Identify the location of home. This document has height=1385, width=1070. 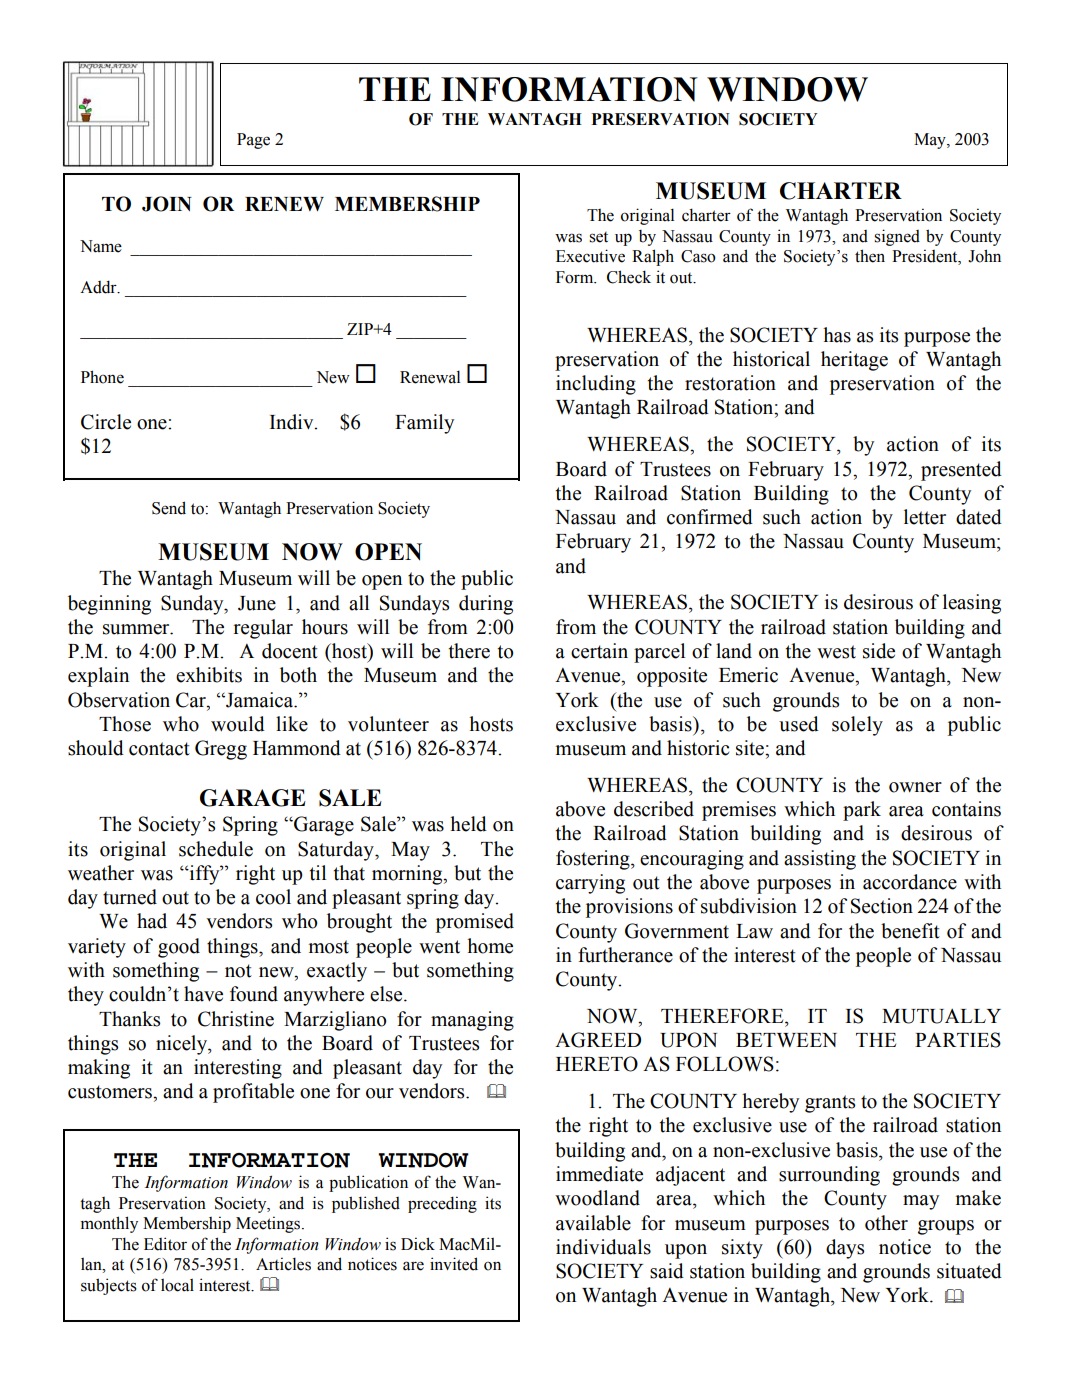
(490, 946).
